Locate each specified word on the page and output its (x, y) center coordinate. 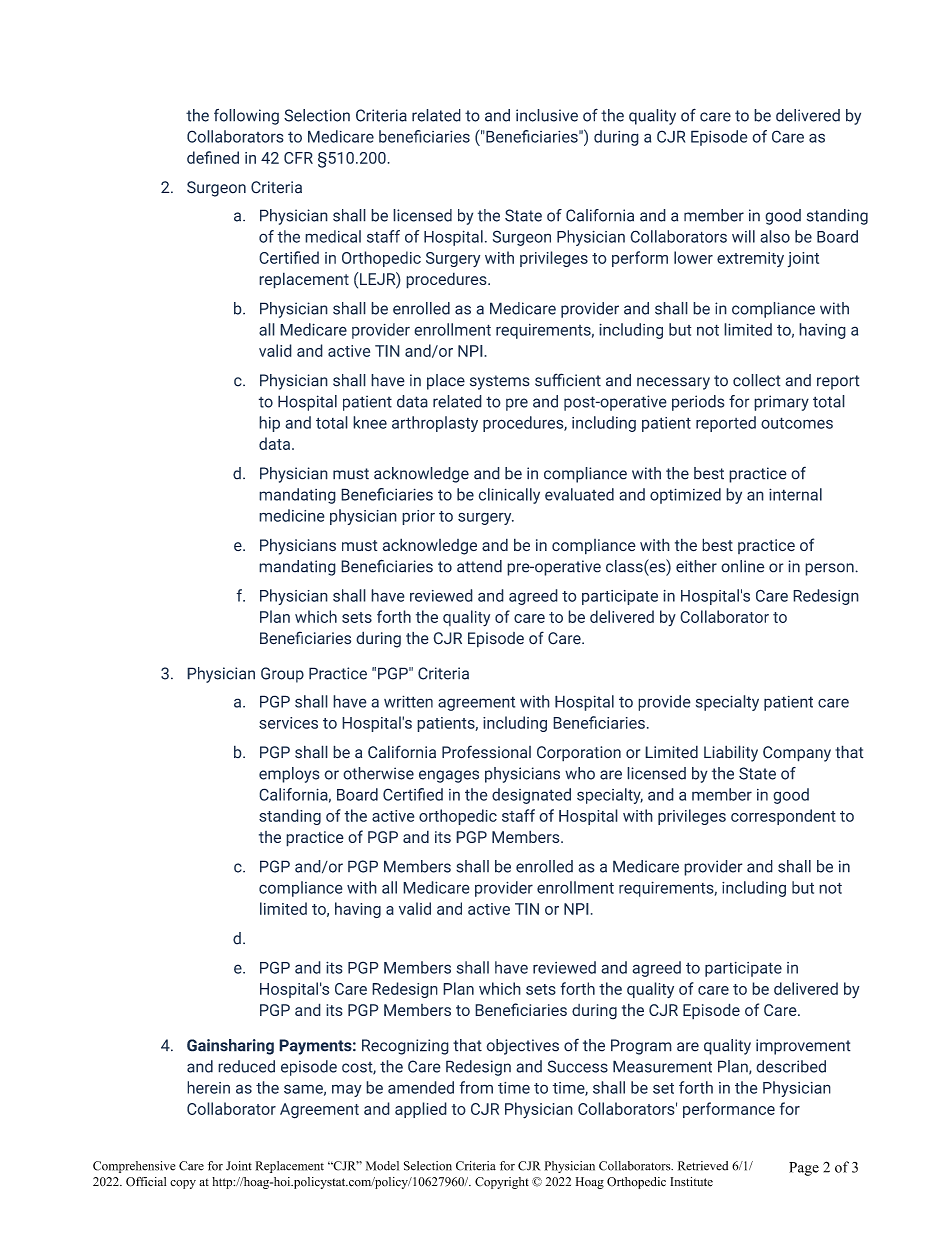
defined (213, 157)
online (743, 566)
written (408, 701)
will (743, 236)
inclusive (547, 115)
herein (208, 1087)
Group (282, 675)
